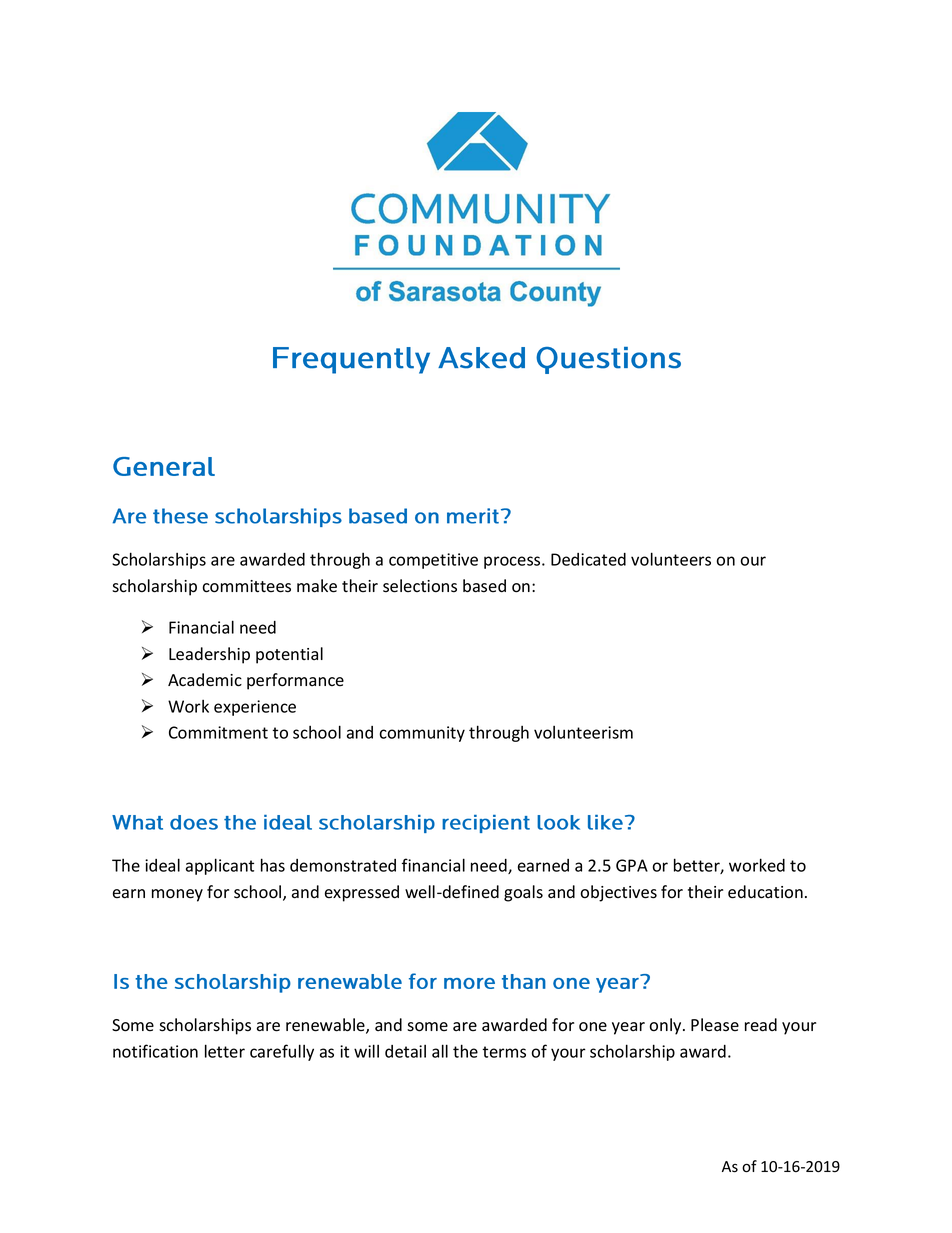 The width and height of the document is (952, 1233). What do you see at coordinates (671, 559) in the document?
I see `volunteers` at bounding box center [671, 559].
